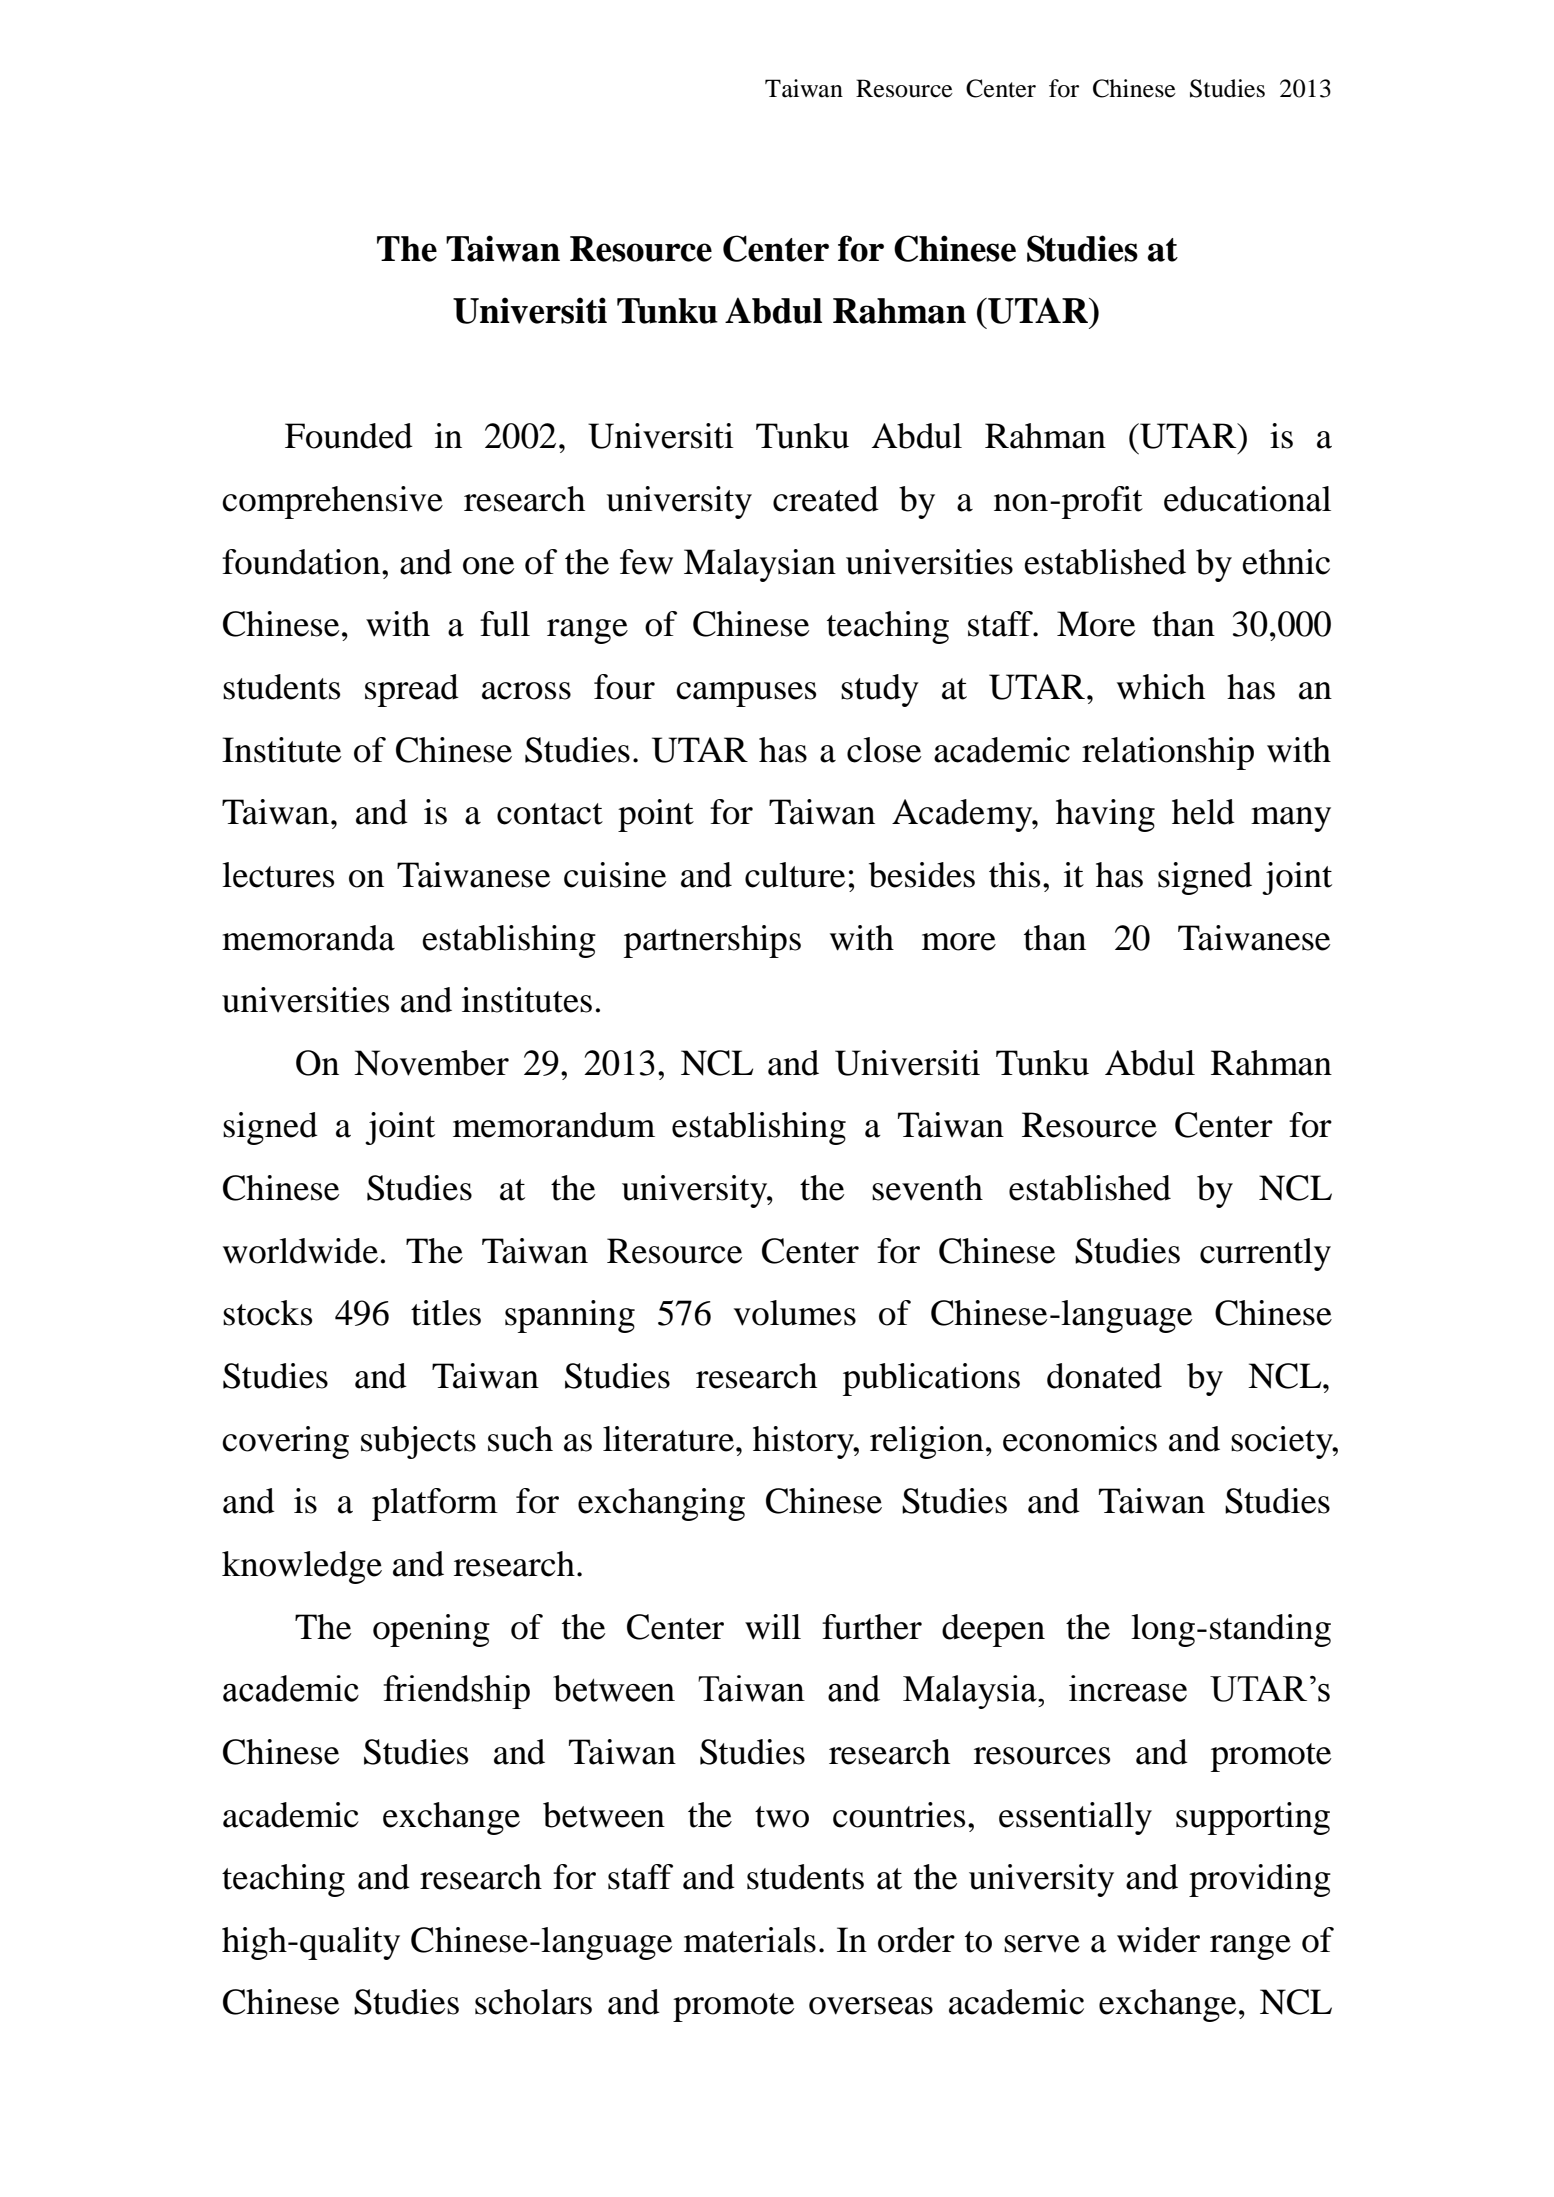 The image size is (1554, 2197). What do you see at coordinates (1265, 1254) in the image?
I see `currently` at bounding box center [1265, 1254].
